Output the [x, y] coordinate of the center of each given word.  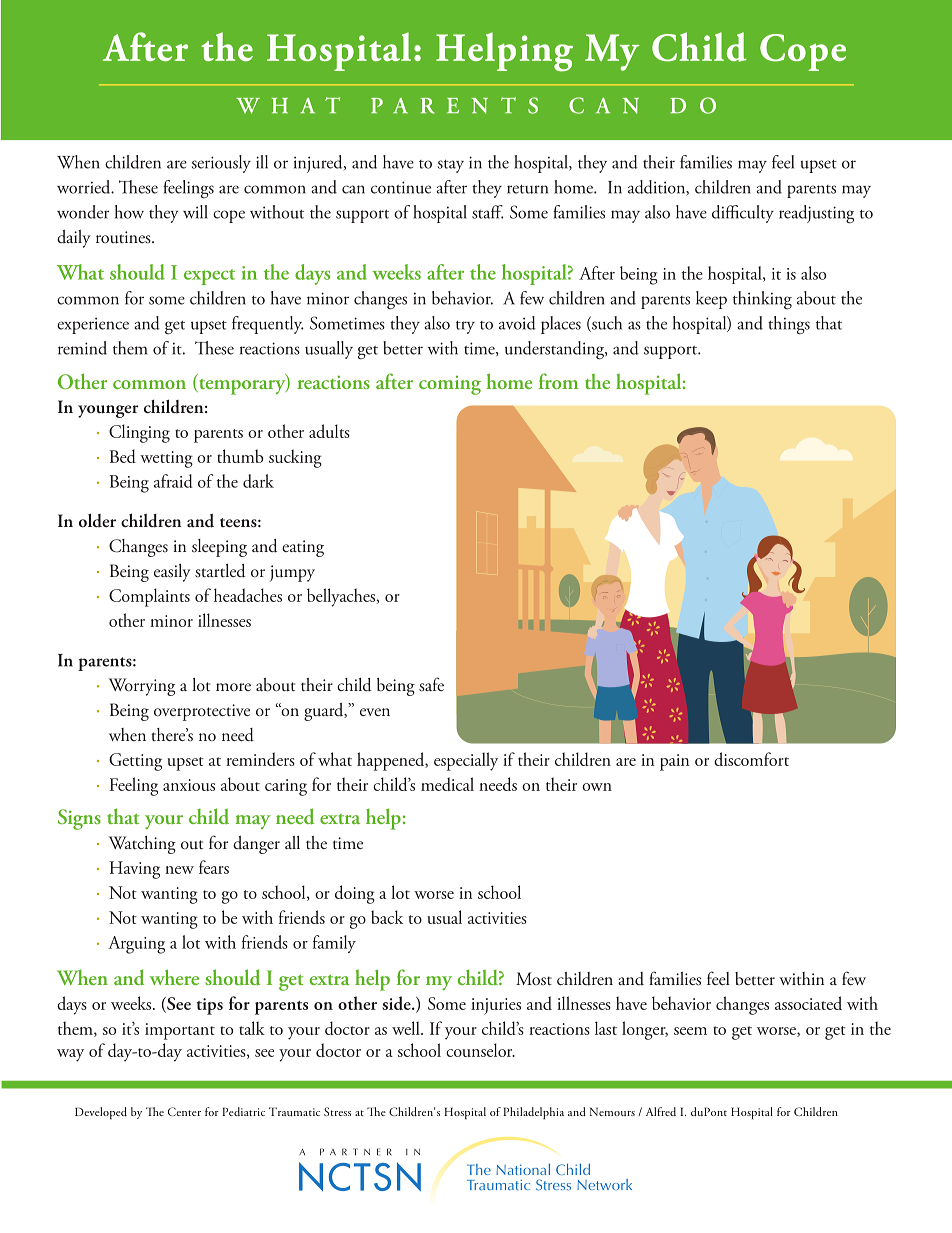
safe [431, 684]
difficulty [743, 214]
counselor [480, 1050]
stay [451, 166]
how [129, 212]
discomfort [751, 759]
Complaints [149, 597]
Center [184, 1111]
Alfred [661, 1111]
